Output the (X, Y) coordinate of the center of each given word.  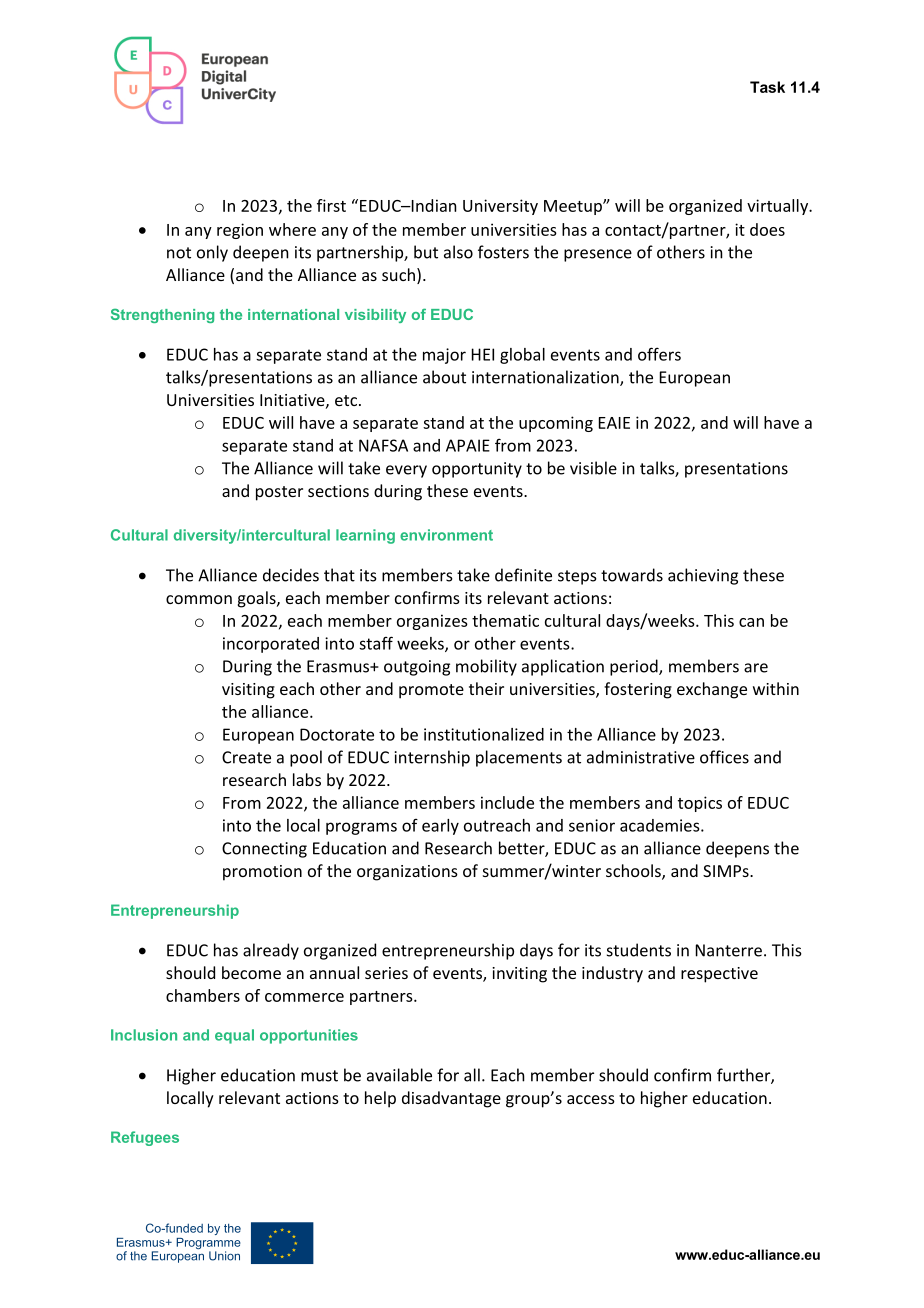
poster (279, 493)
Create (246, 757)
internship (432, 758)
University (500, 207)
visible (593, 468)
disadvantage (451, 1099)
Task (767, 87)
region (240, 231)
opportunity (477, 470)
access (591, 1099)
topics (700, 804)
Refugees (145, 1138)
